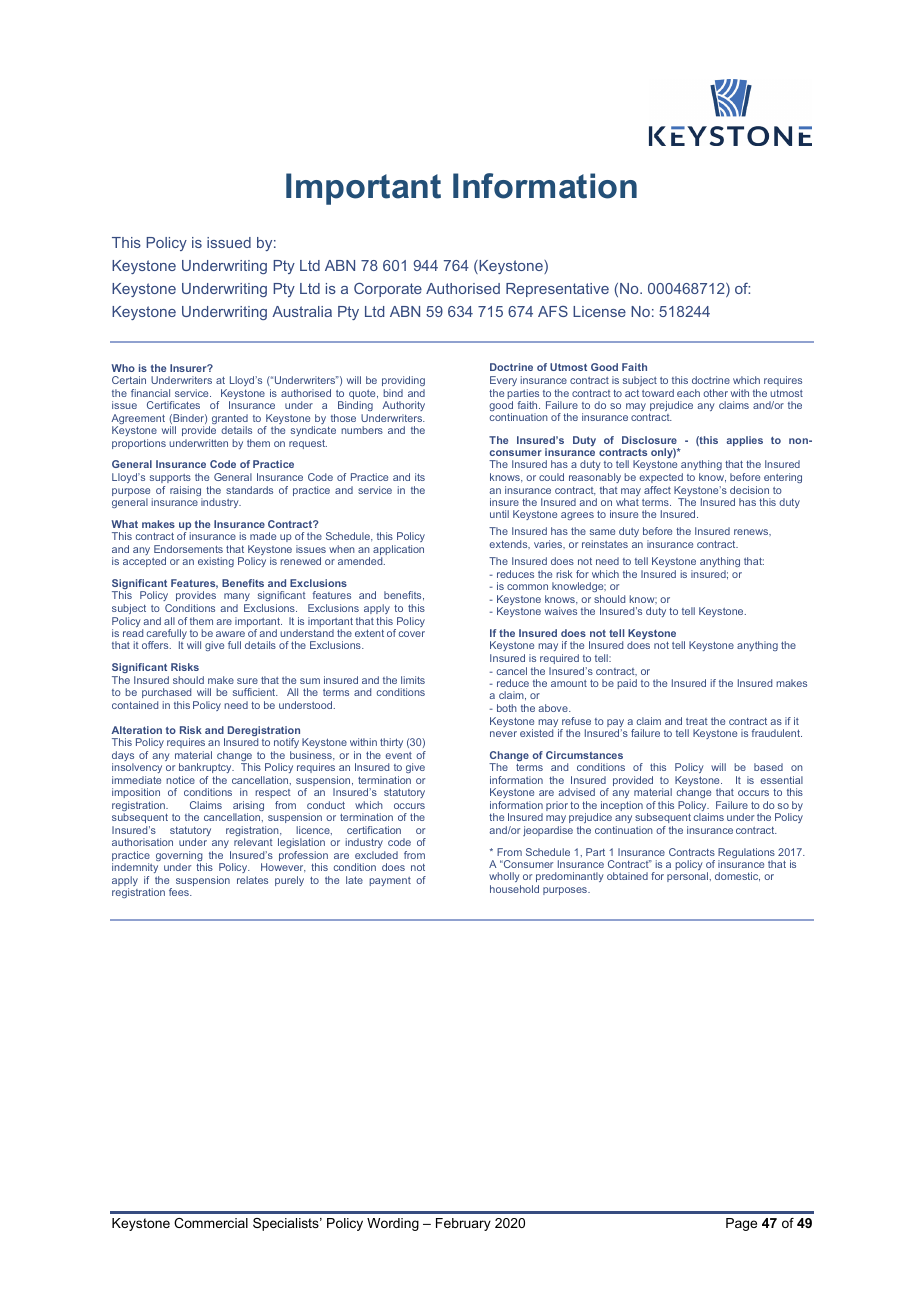 Image resolution: width=924 pixels, height=1307 pixels. What do you see at coordinates (741, 1224) in the image?
I see `Page` at bounding box center [741, 1224].
